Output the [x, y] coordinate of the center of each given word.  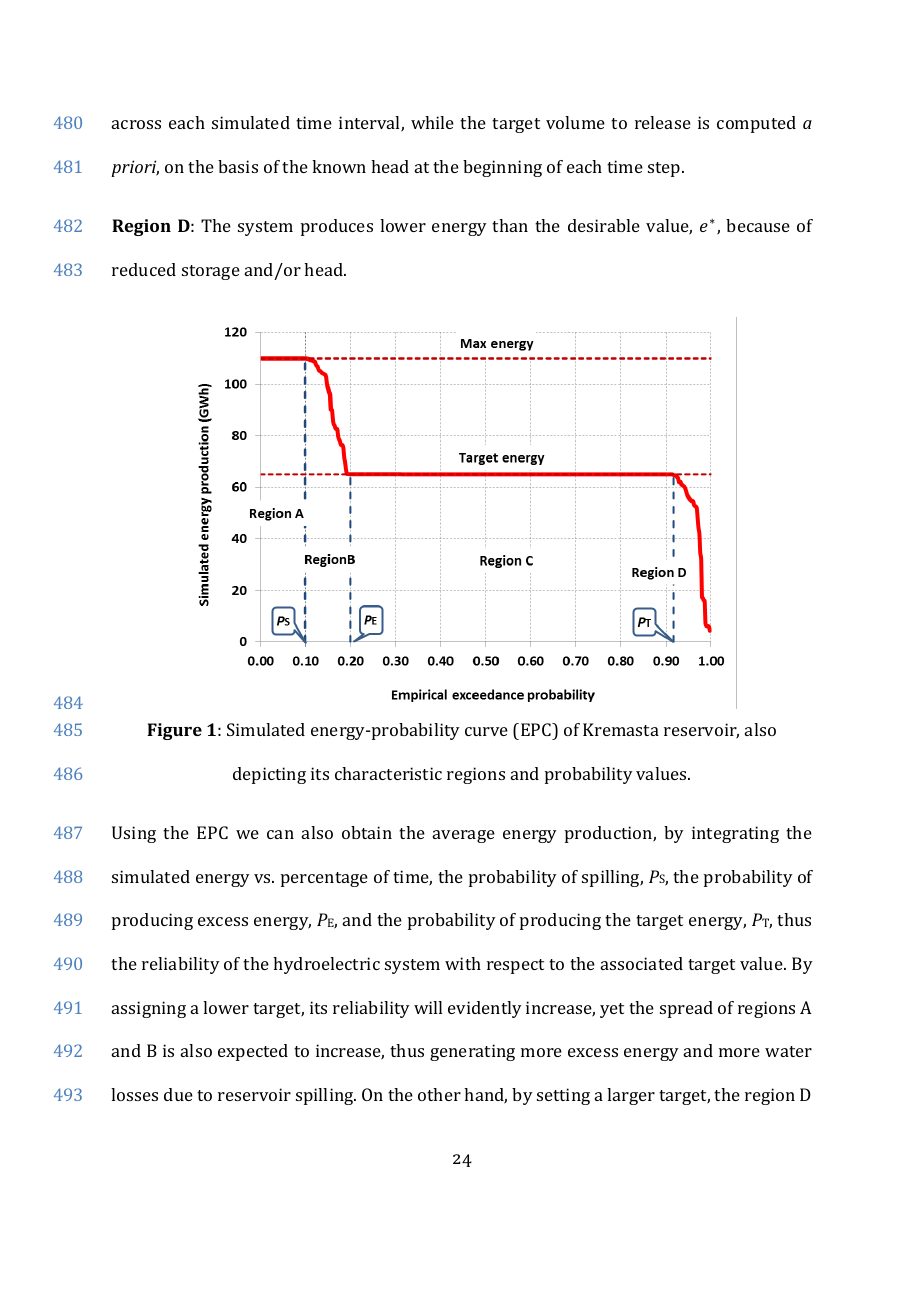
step [665, 169]
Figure [174, 731]
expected [253, 1052]
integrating [735, 834]
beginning [502, 168]
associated [642, 963]
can [280, 834]
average [464, 836]
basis [238, 166]
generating [472, 1052]
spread [686, 1009]
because [758, 225]
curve [486, 731]
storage [211, 272]
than [510, 225]
